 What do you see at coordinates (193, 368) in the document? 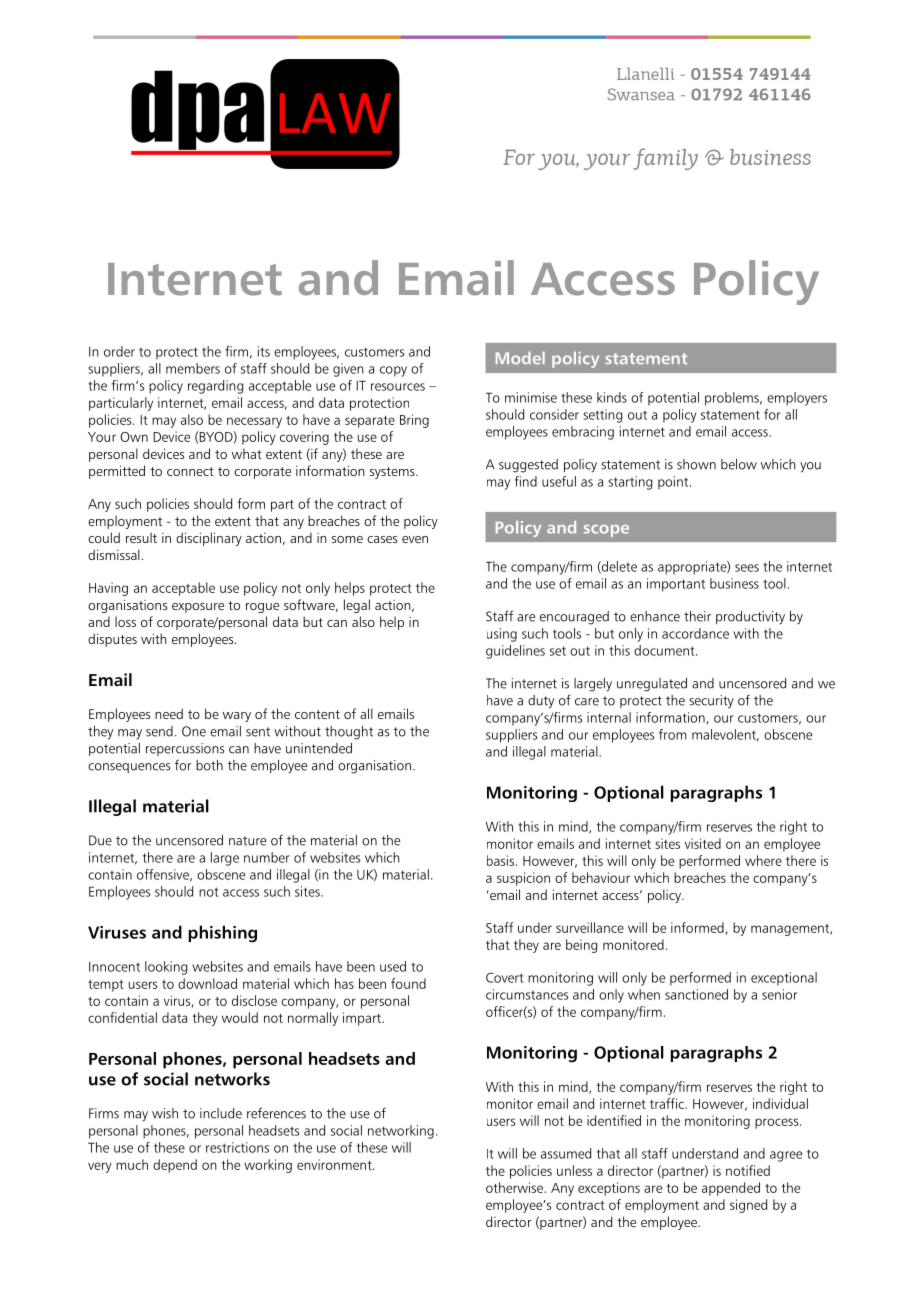
I see `members` at bounding box center [193, 368].
